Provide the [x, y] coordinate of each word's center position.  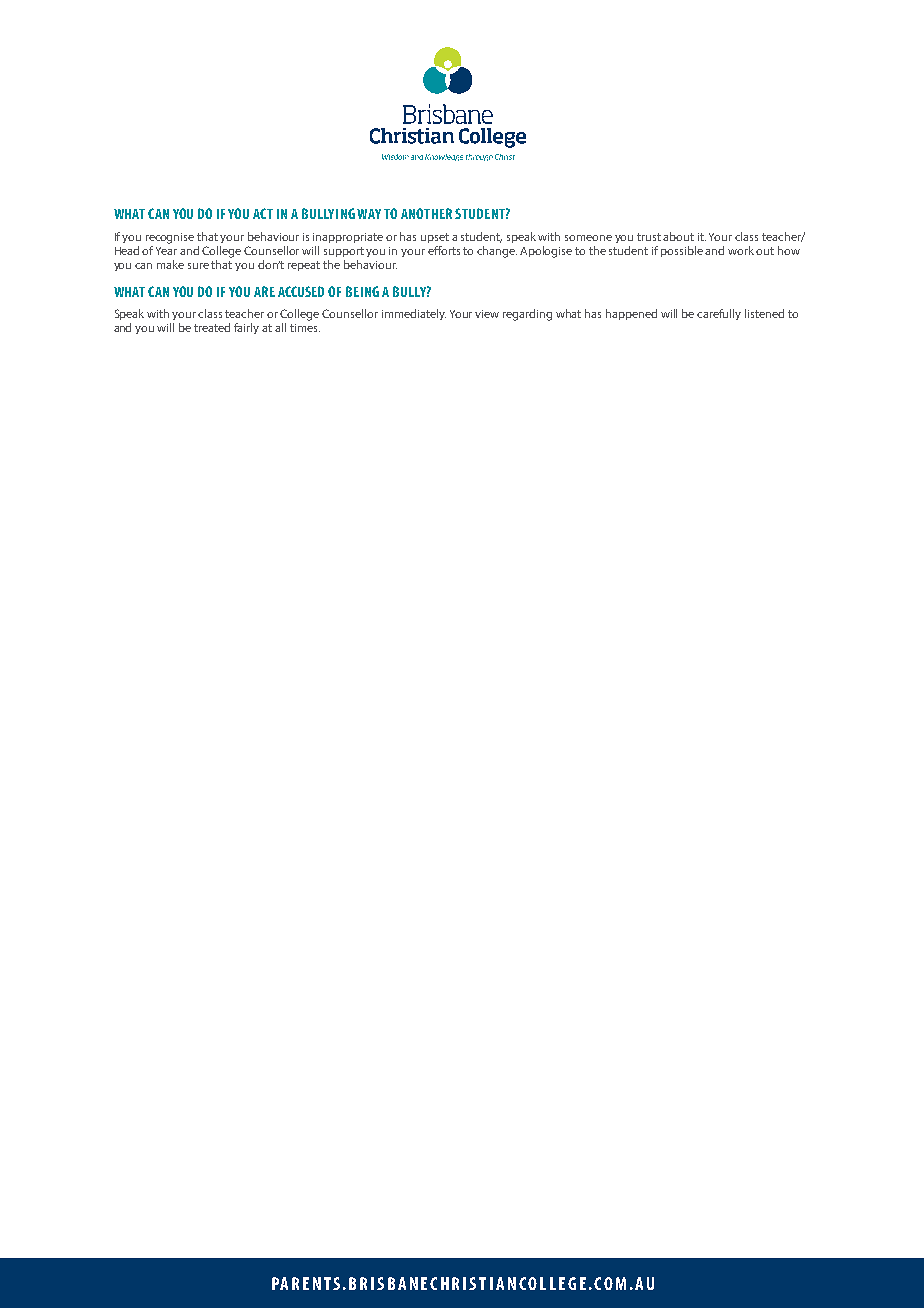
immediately [414, 314]
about [678, 236]
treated [212, 327]
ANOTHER [426, 213]
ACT [263, 213]
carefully [719, 314]
